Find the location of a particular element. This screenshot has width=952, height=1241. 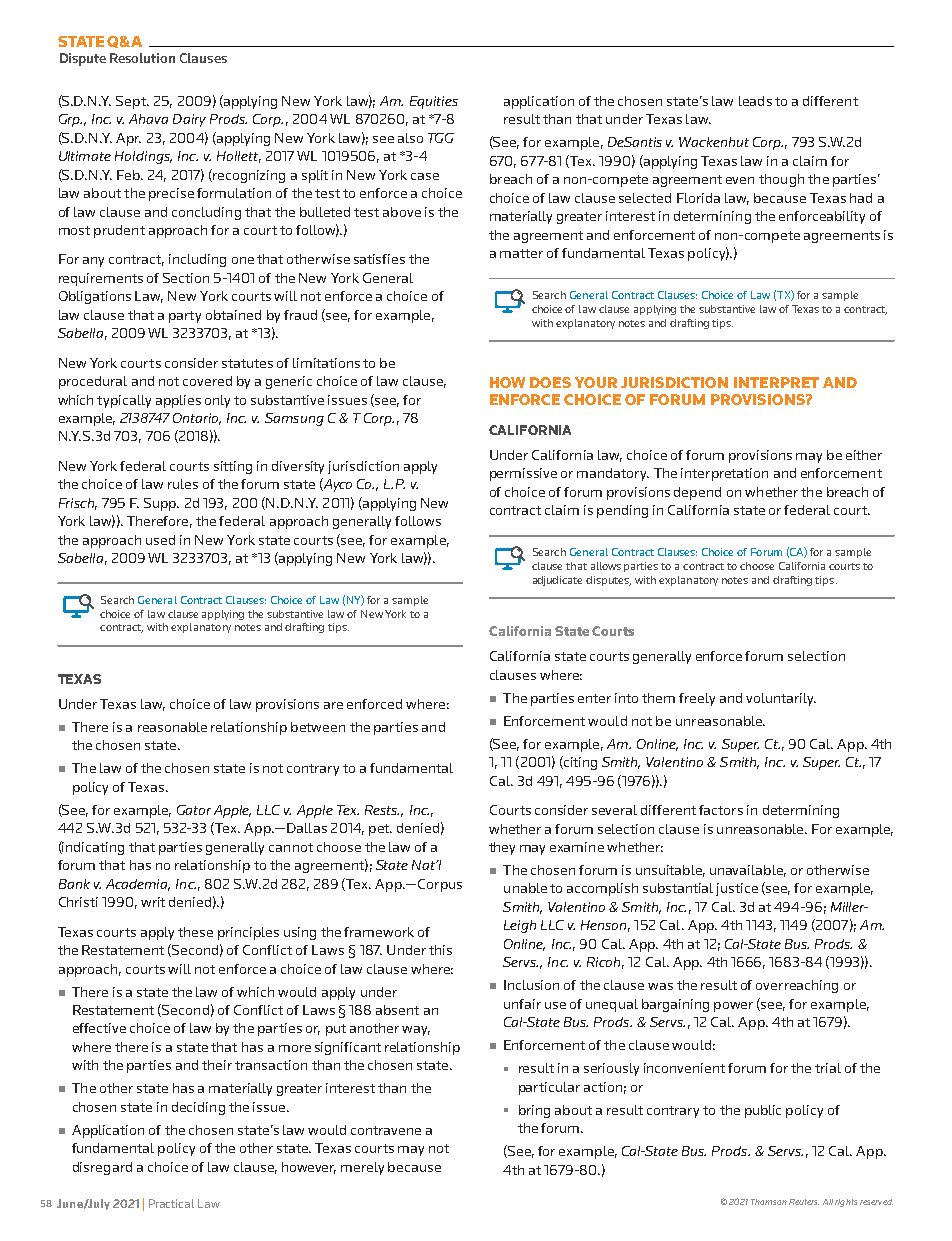

leads is located at coordinates (755, 101).
